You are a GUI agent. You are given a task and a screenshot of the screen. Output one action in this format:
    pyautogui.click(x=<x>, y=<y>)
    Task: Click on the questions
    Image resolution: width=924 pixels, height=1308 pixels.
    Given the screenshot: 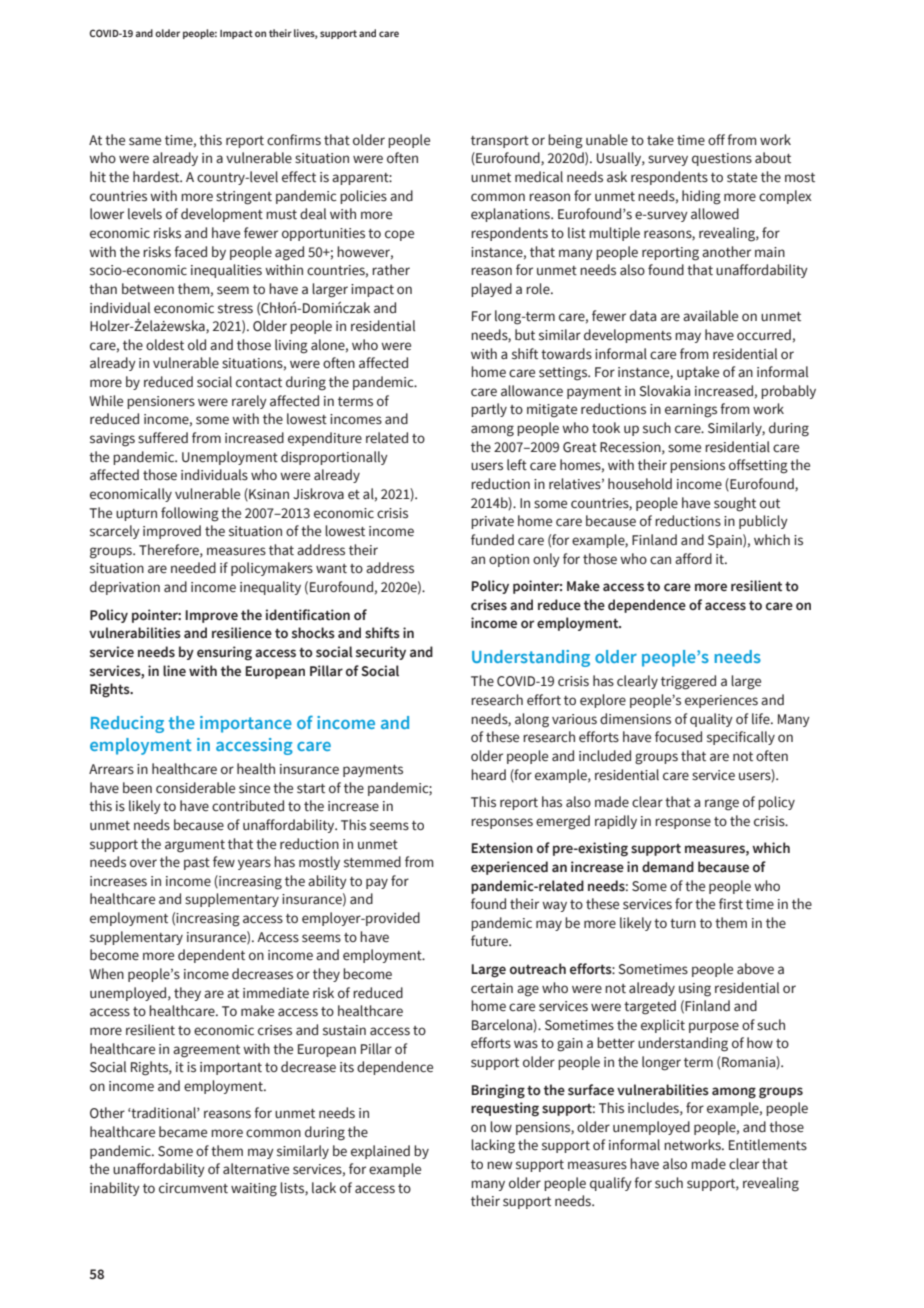 What is the action you would take?
    pyautogui.click(x=722, y=159)
